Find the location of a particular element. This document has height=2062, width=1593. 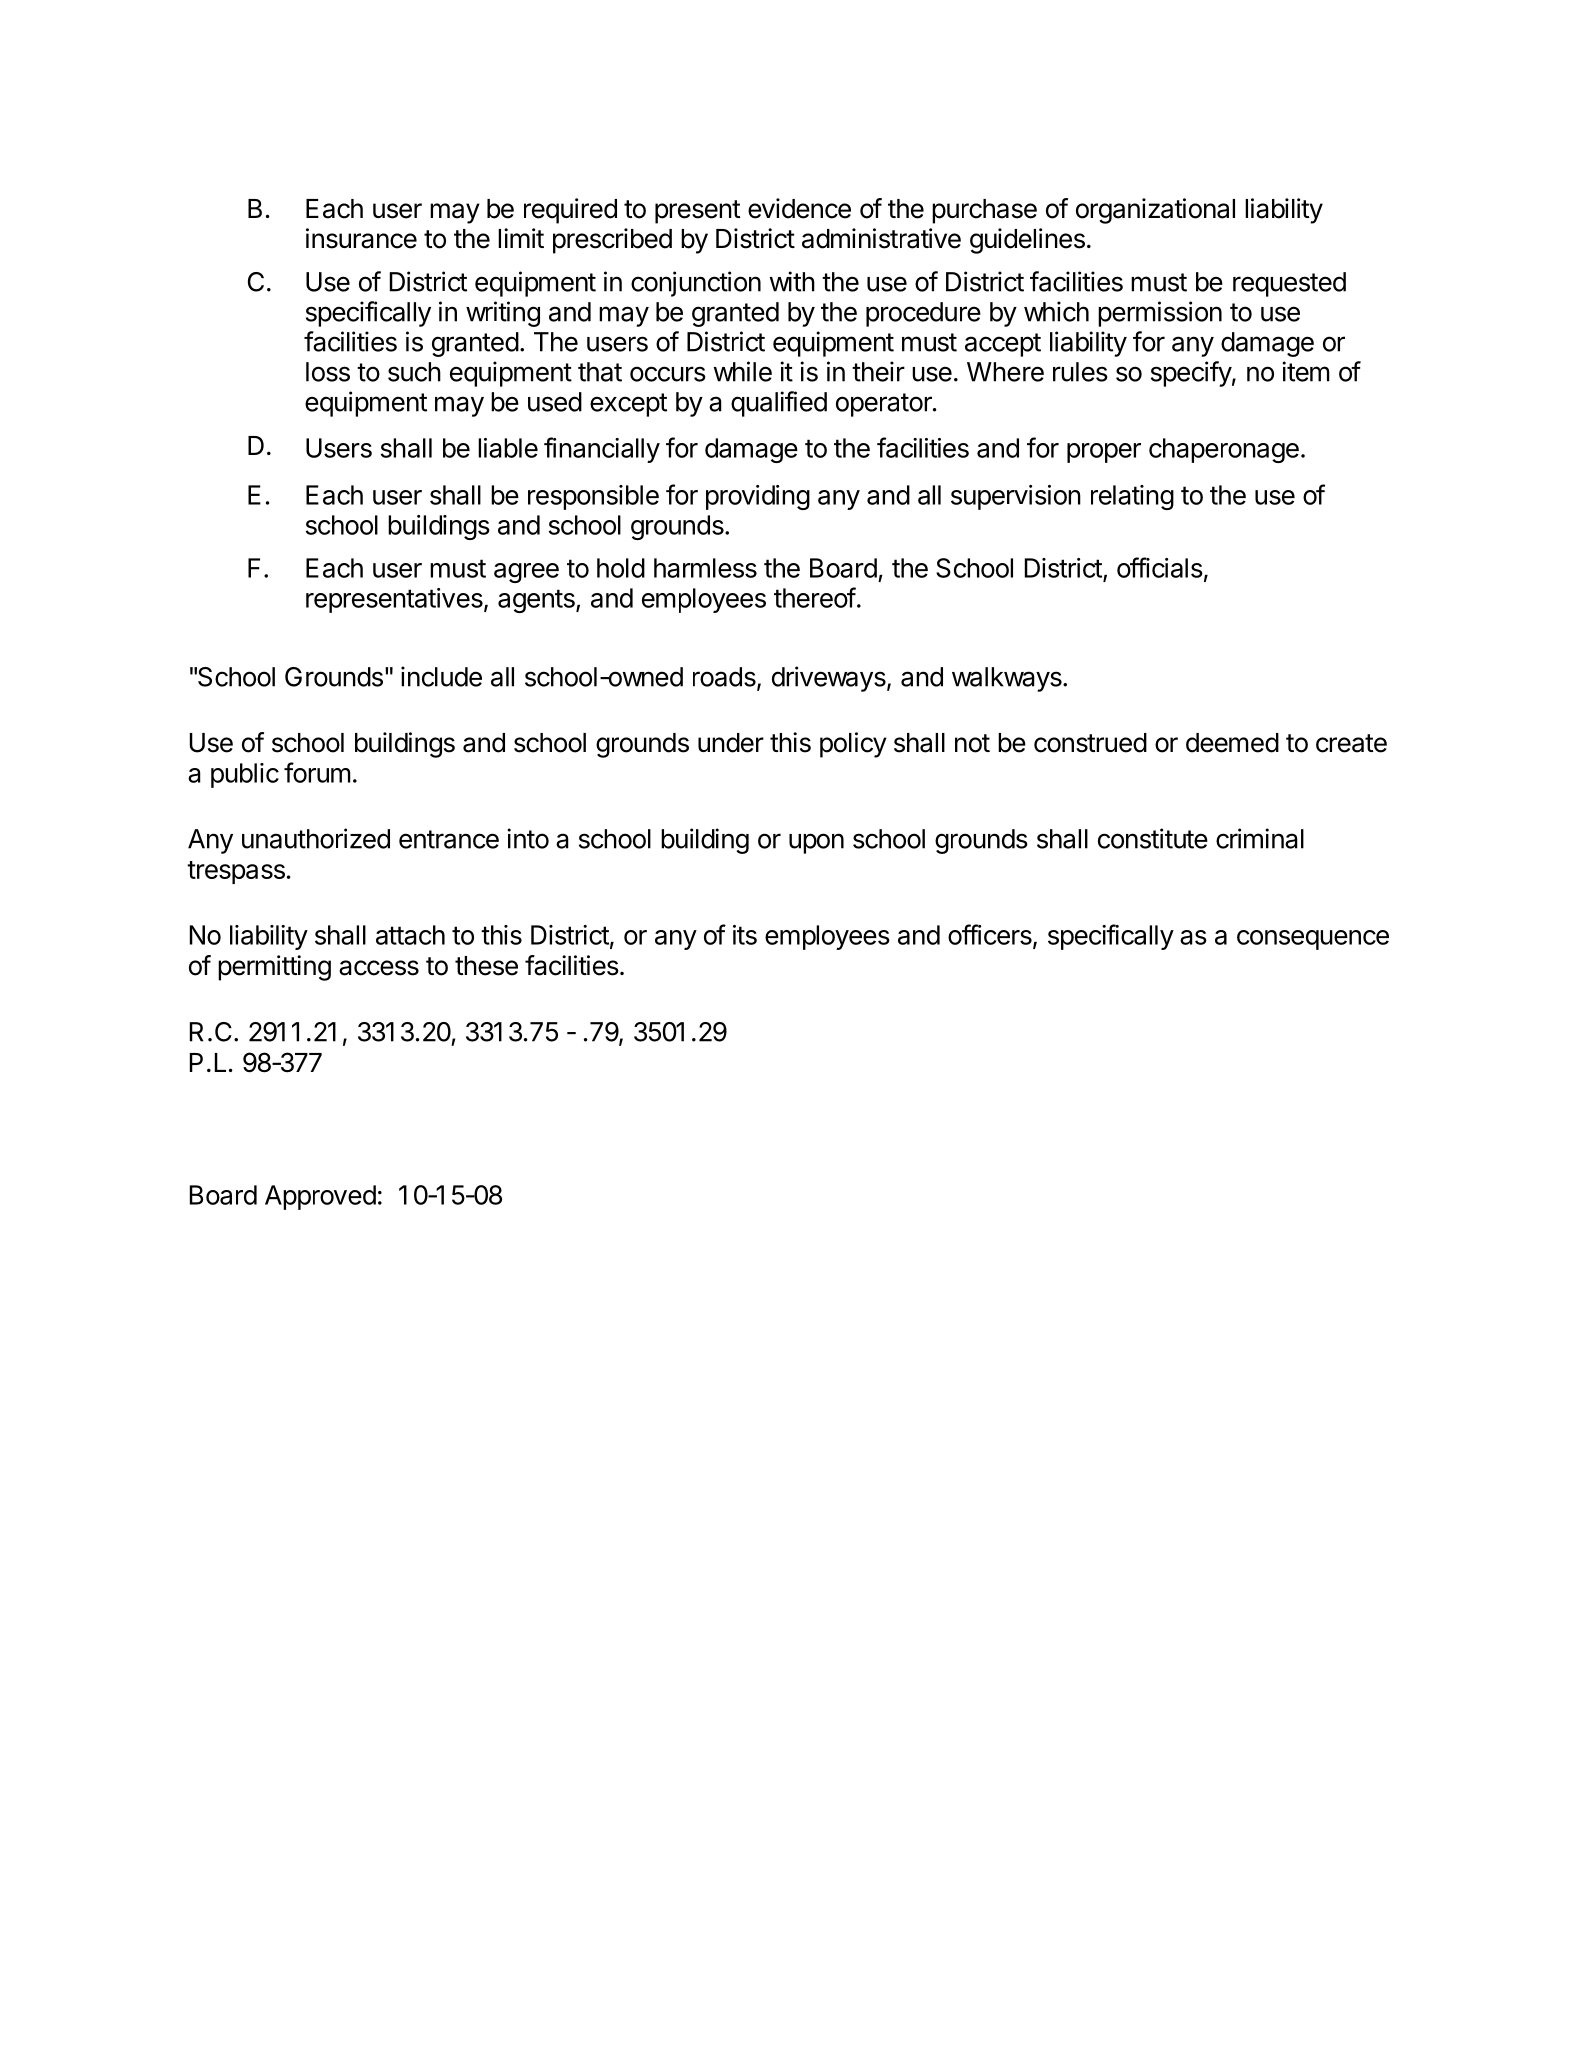

attach is located at coordinates (410, 935).
